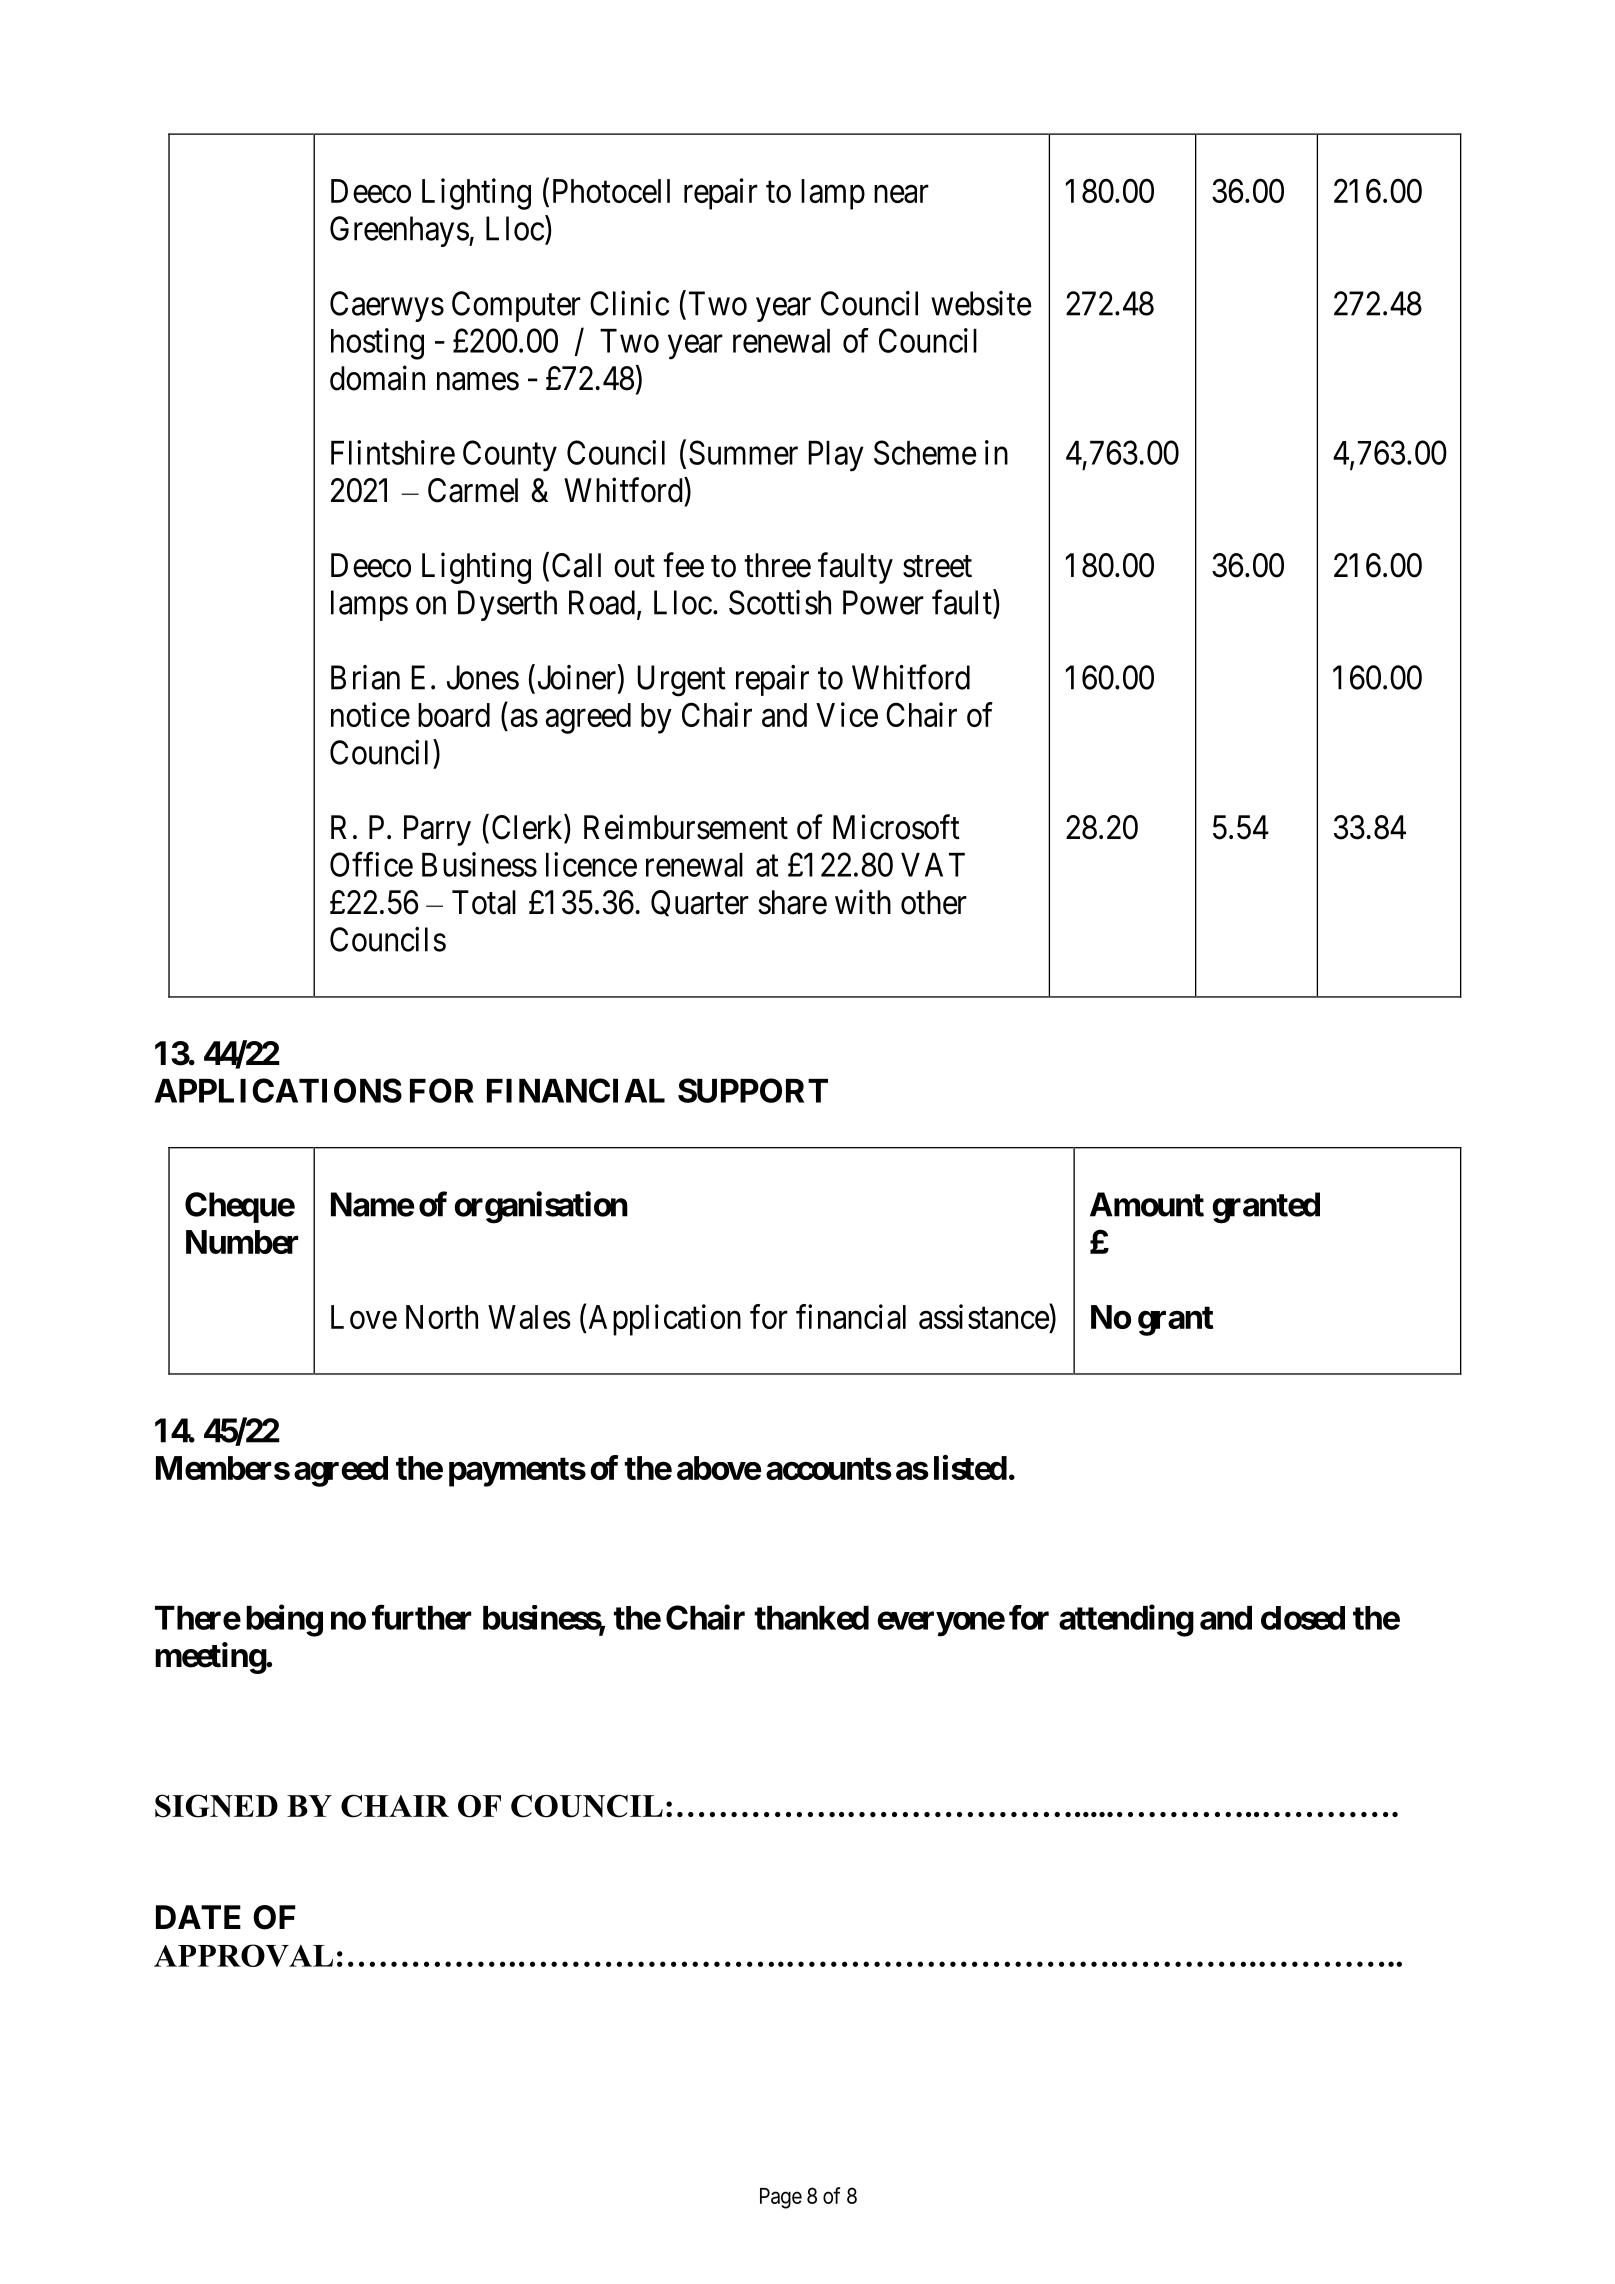 The image size is (1615, 2284). What do you see at coordinates (753, 1090) in the screenshot?
I see `SUPPORT` at bounding box center [753, 1090].
